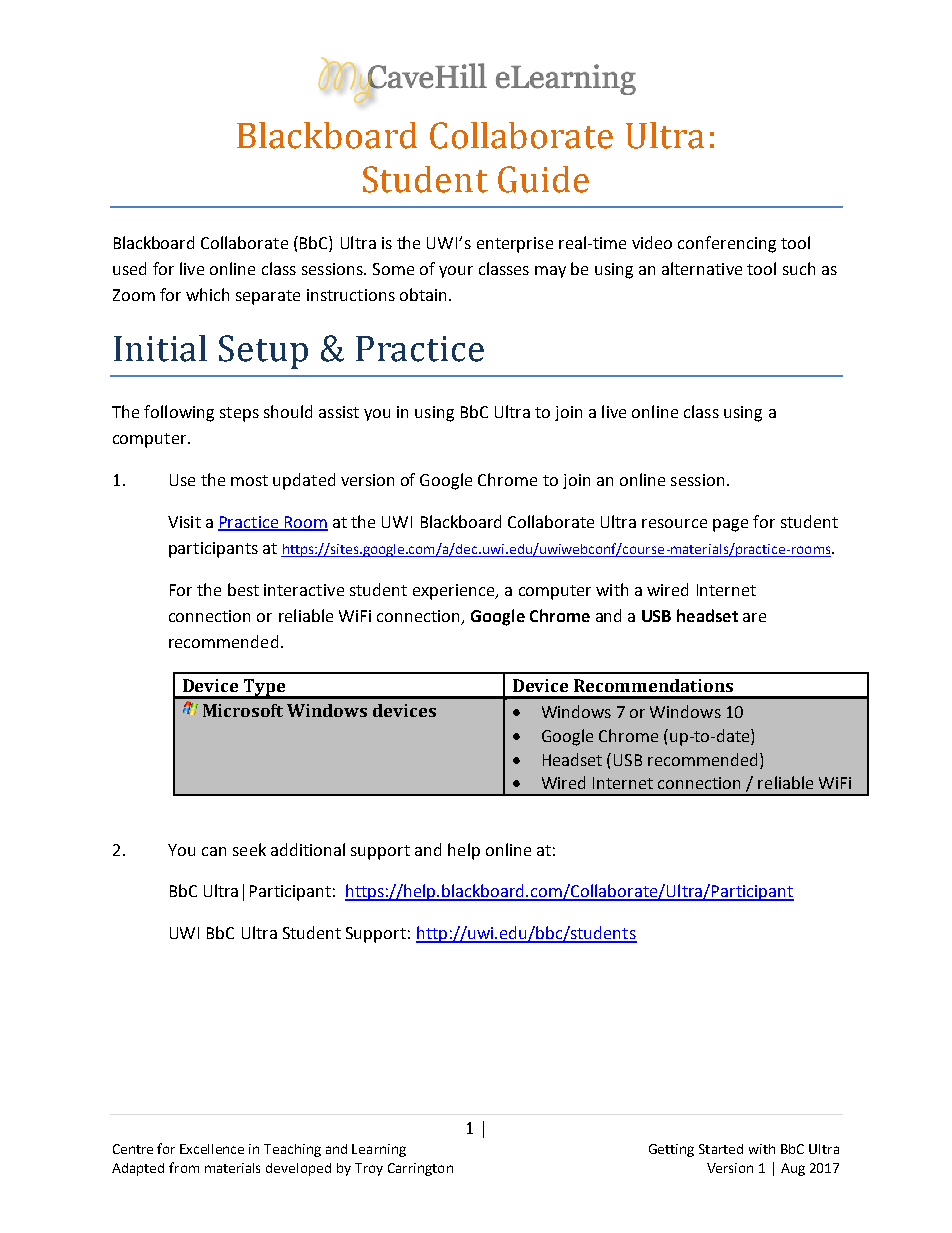 This document has width=952, height=1233. I want to click on Excellence, so click(212, 1149).
